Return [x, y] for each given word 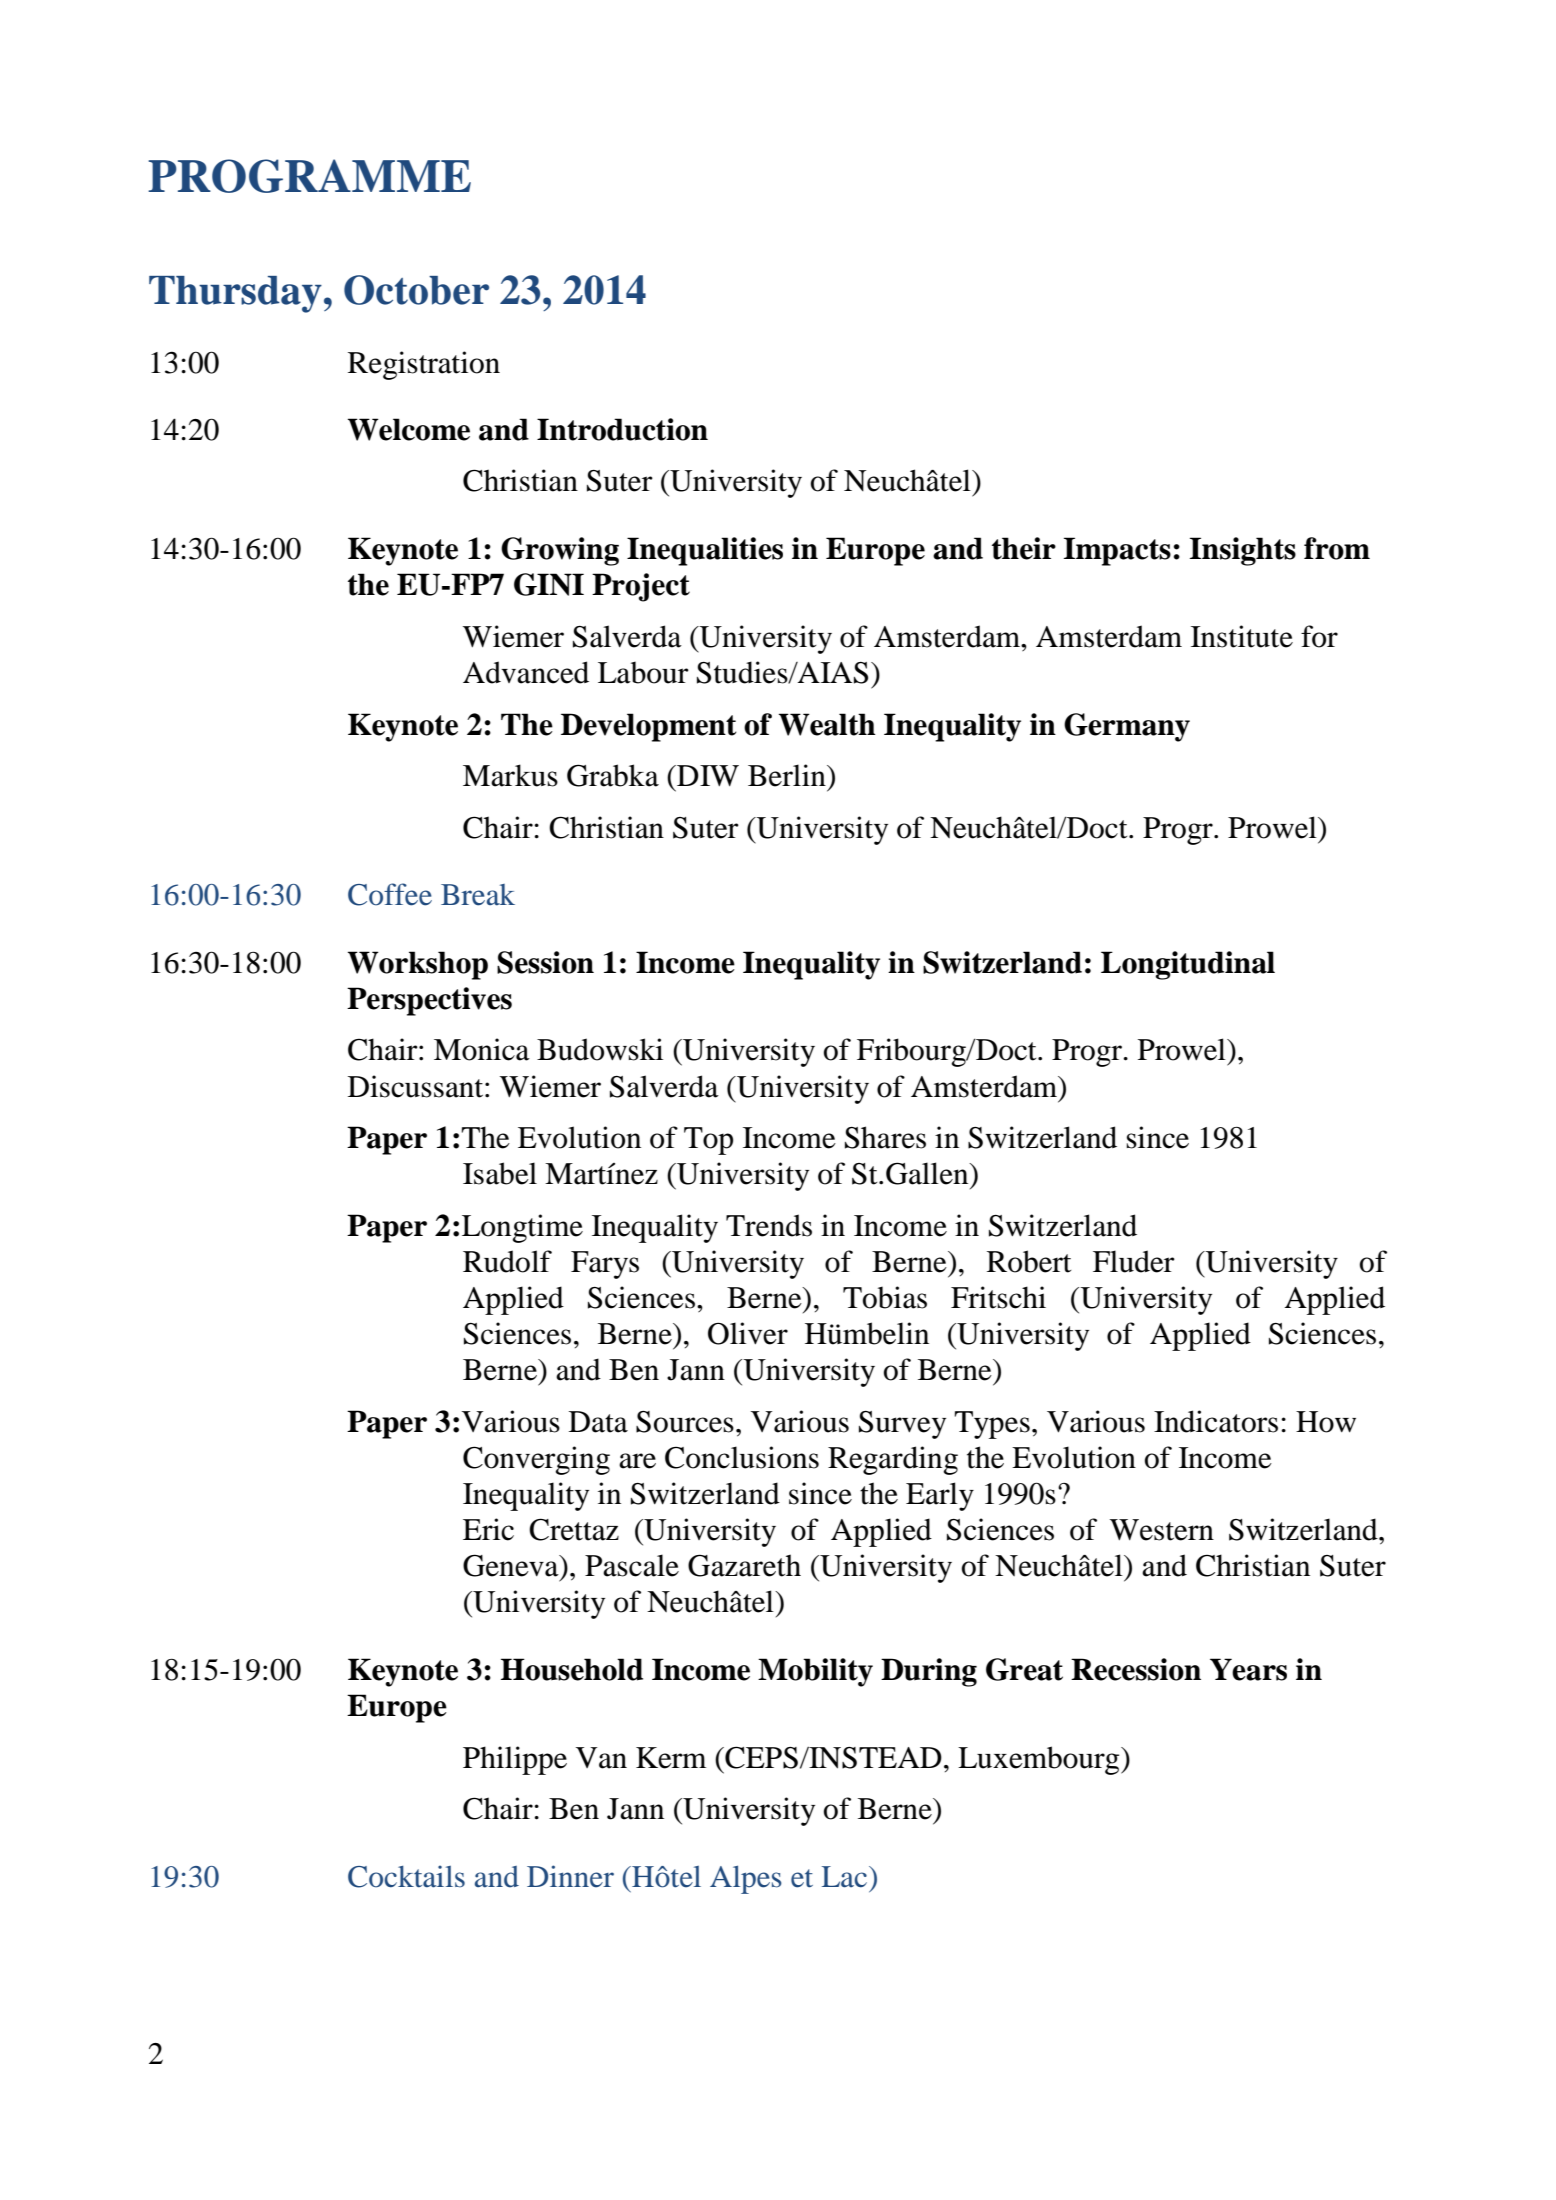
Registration [424, 365]
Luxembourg [1040, 1760]
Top [708, 1141]
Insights [1243, 551]
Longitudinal [1188, 965]
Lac [844, 1877]
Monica [482, 1049]
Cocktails [406, 1876]
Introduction [622, 429]
